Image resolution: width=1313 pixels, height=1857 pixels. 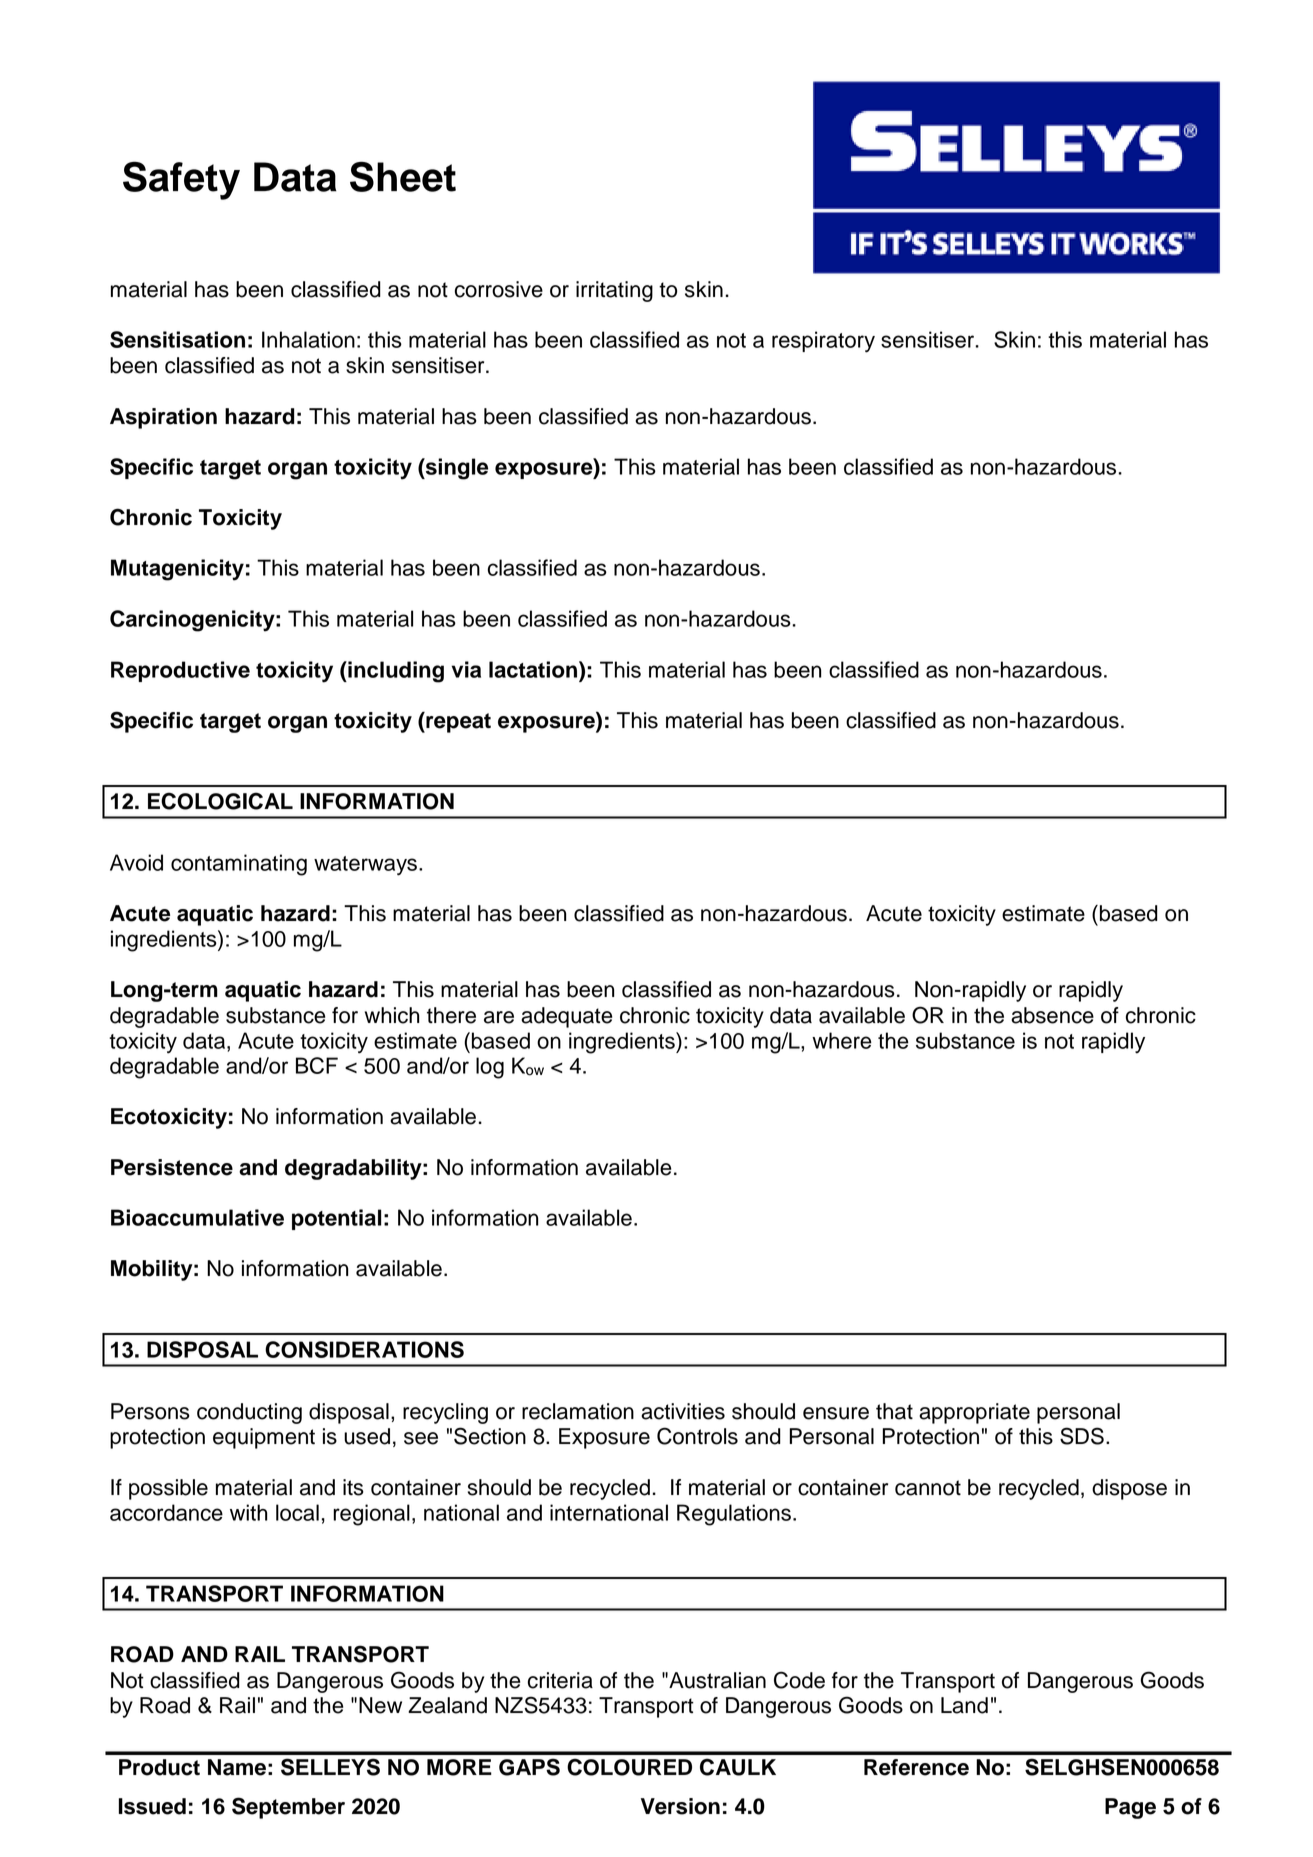 What do you see at coordinates (249, 1413) in the page?
I see `conducting` at bounding box center [249, 1413].
